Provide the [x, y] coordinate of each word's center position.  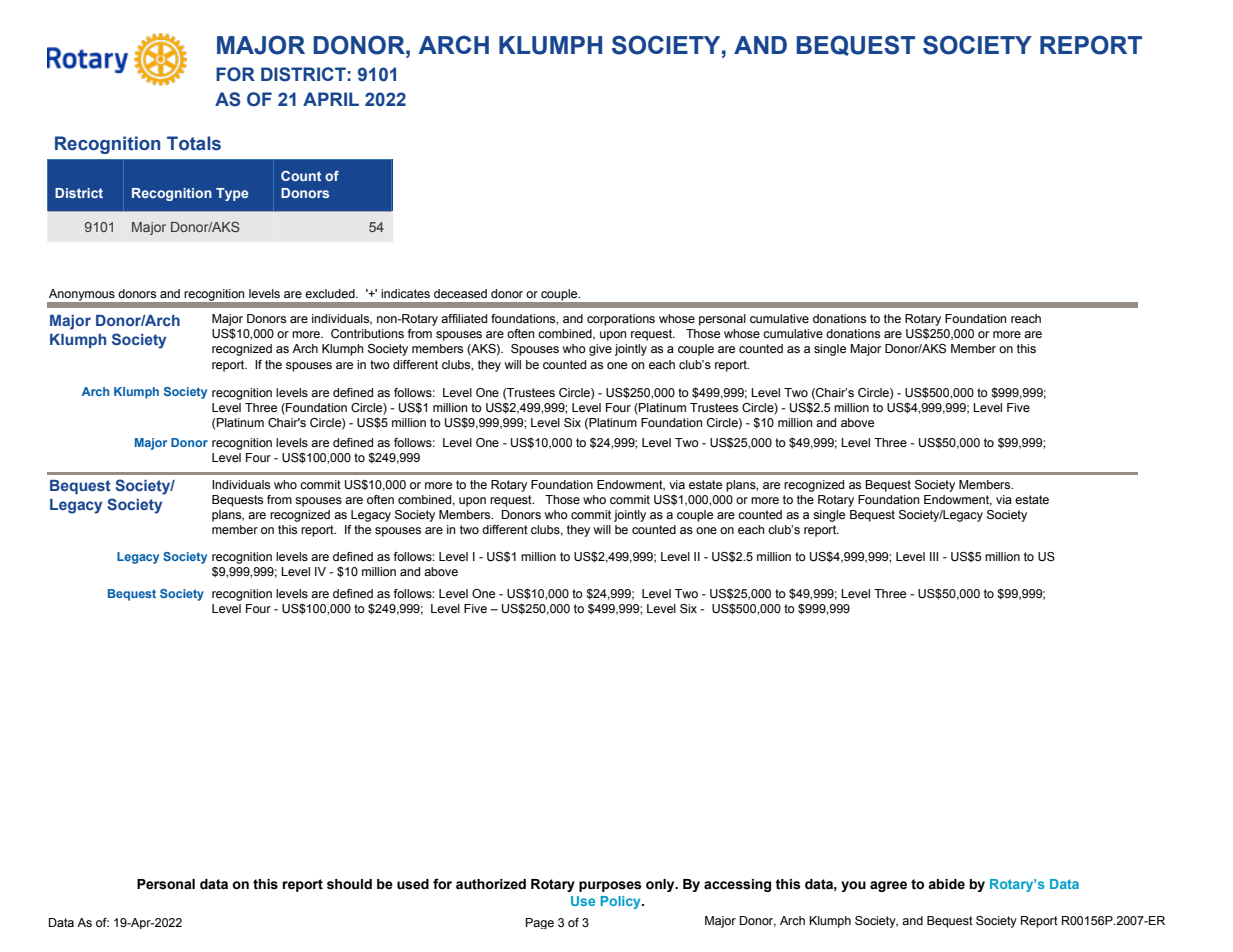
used [413, 884]
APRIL [331, 99]
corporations [621, 320]
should [349, 884]
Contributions [367, 333]
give [600, 350]
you [853, 886]
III [934, 556]
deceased [460, 293]
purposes [610, 886]
